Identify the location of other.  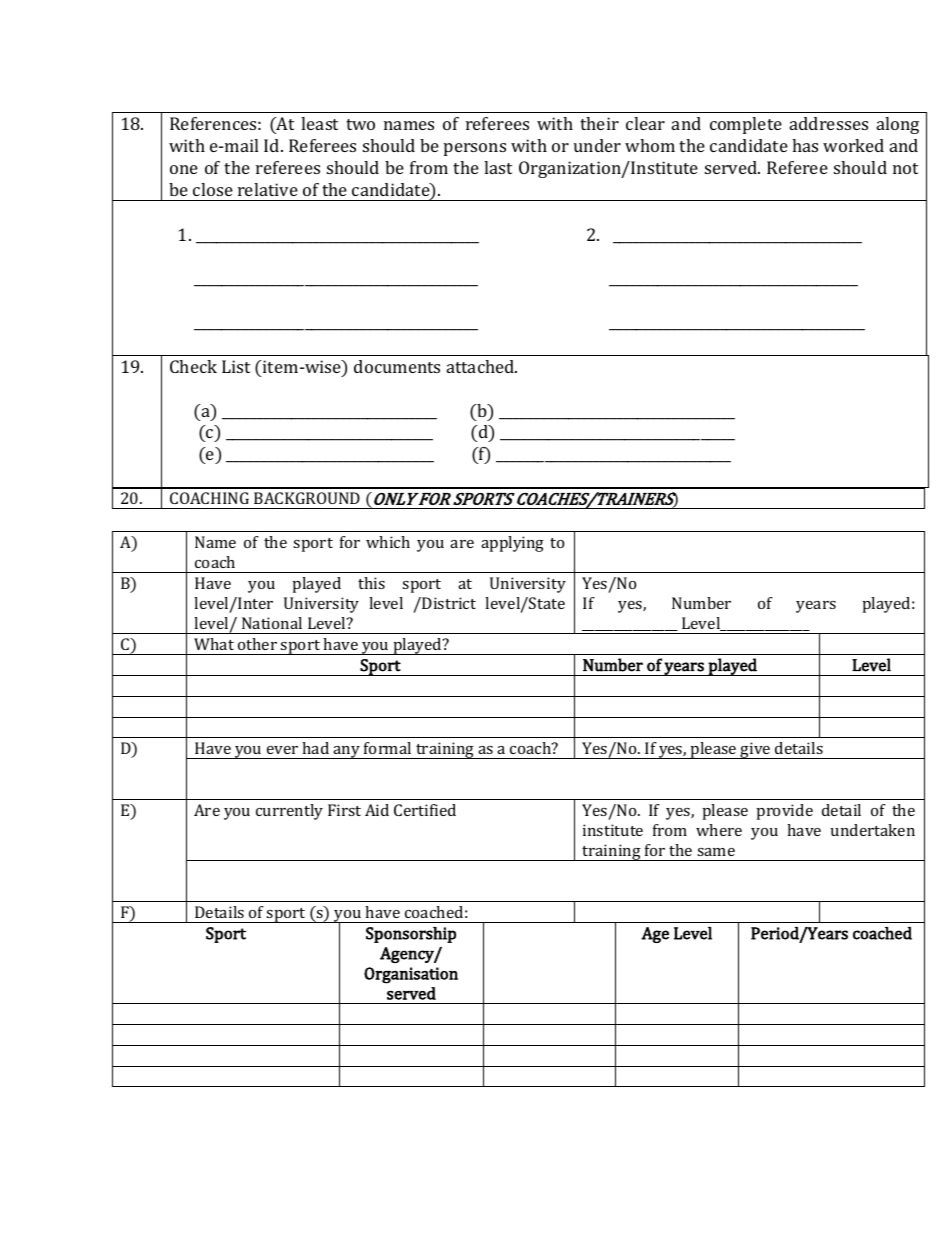
(257, 644).
